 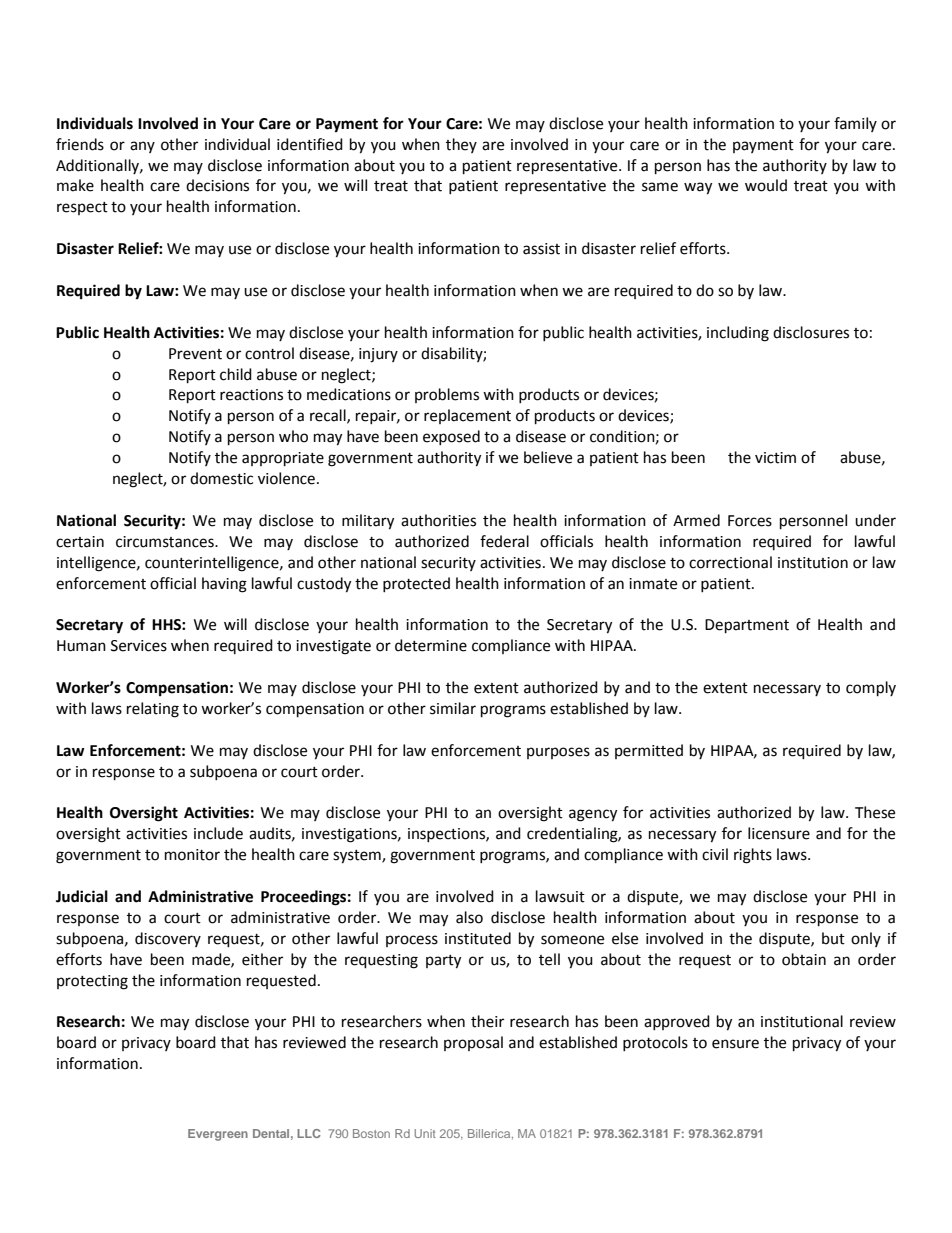 What do you see at coordinates (766, 185) in the screenshot?
I see `would` at bounding box center [766, 185].
